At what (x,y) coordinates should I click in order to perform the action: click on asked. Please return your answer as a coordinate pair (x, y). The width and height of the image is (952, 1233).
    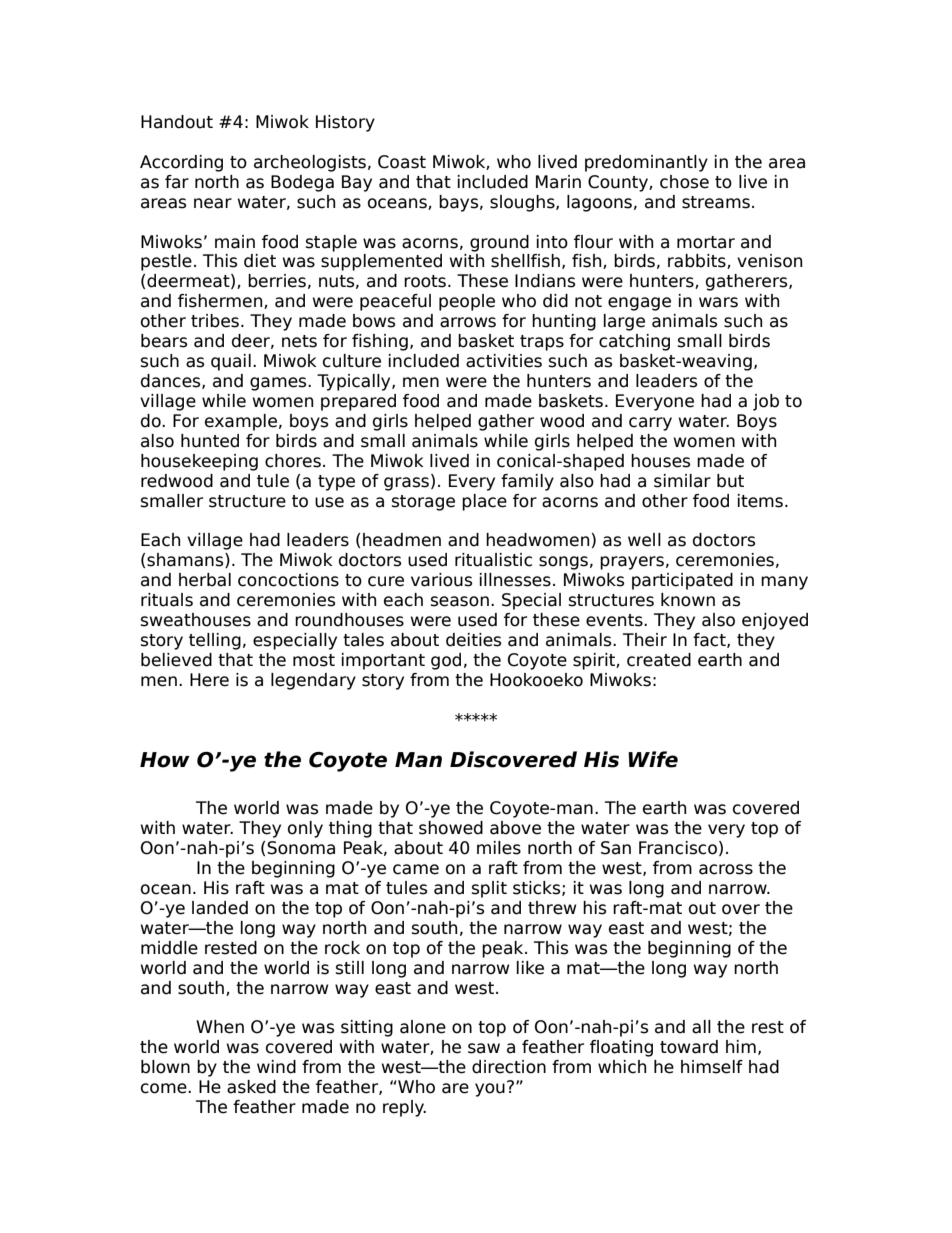
    Looking at the image, I should click on (251, 1087).
